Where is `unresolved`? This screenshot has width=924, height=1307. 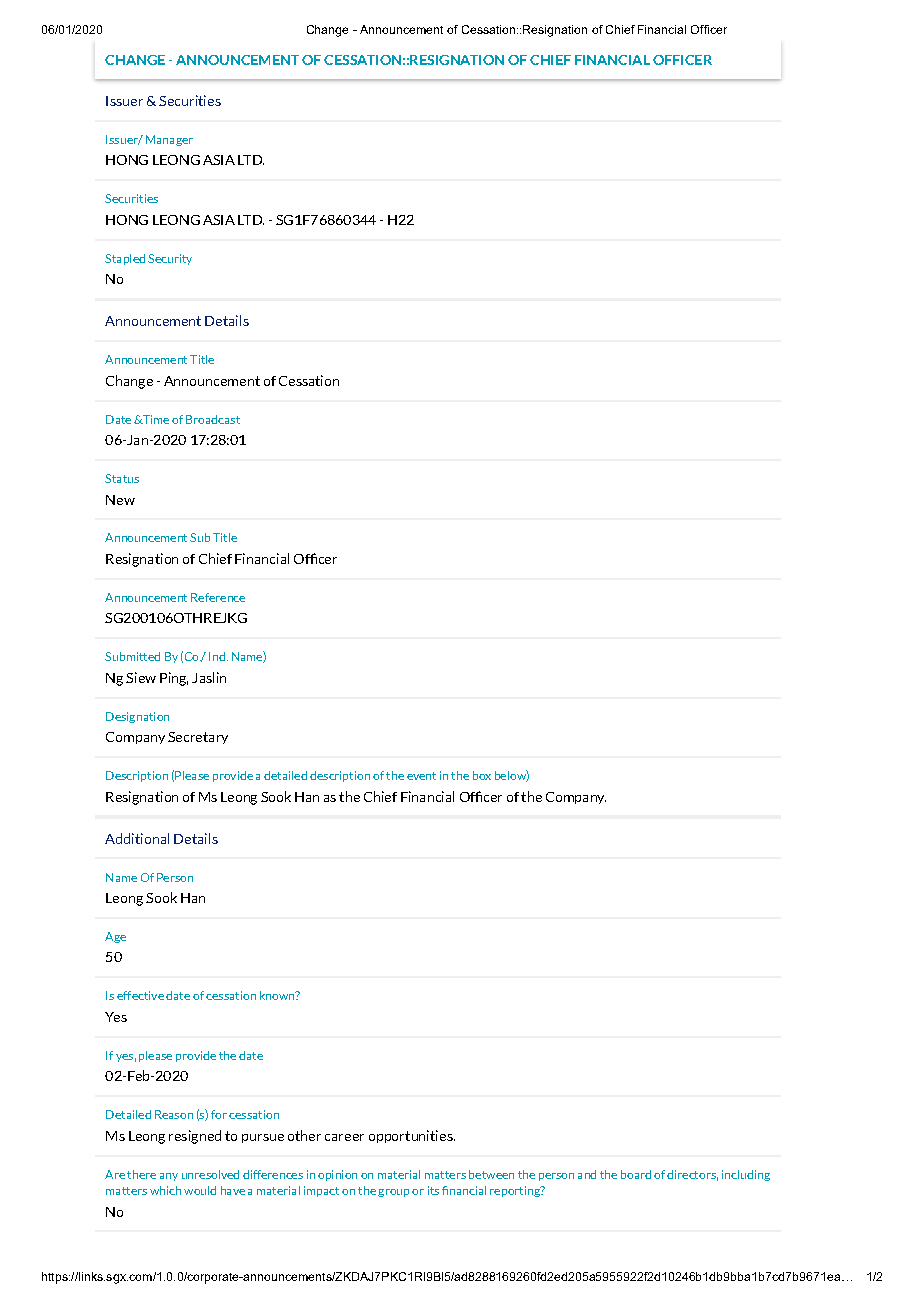 unresolved is located at coordinates (210, 1174).
